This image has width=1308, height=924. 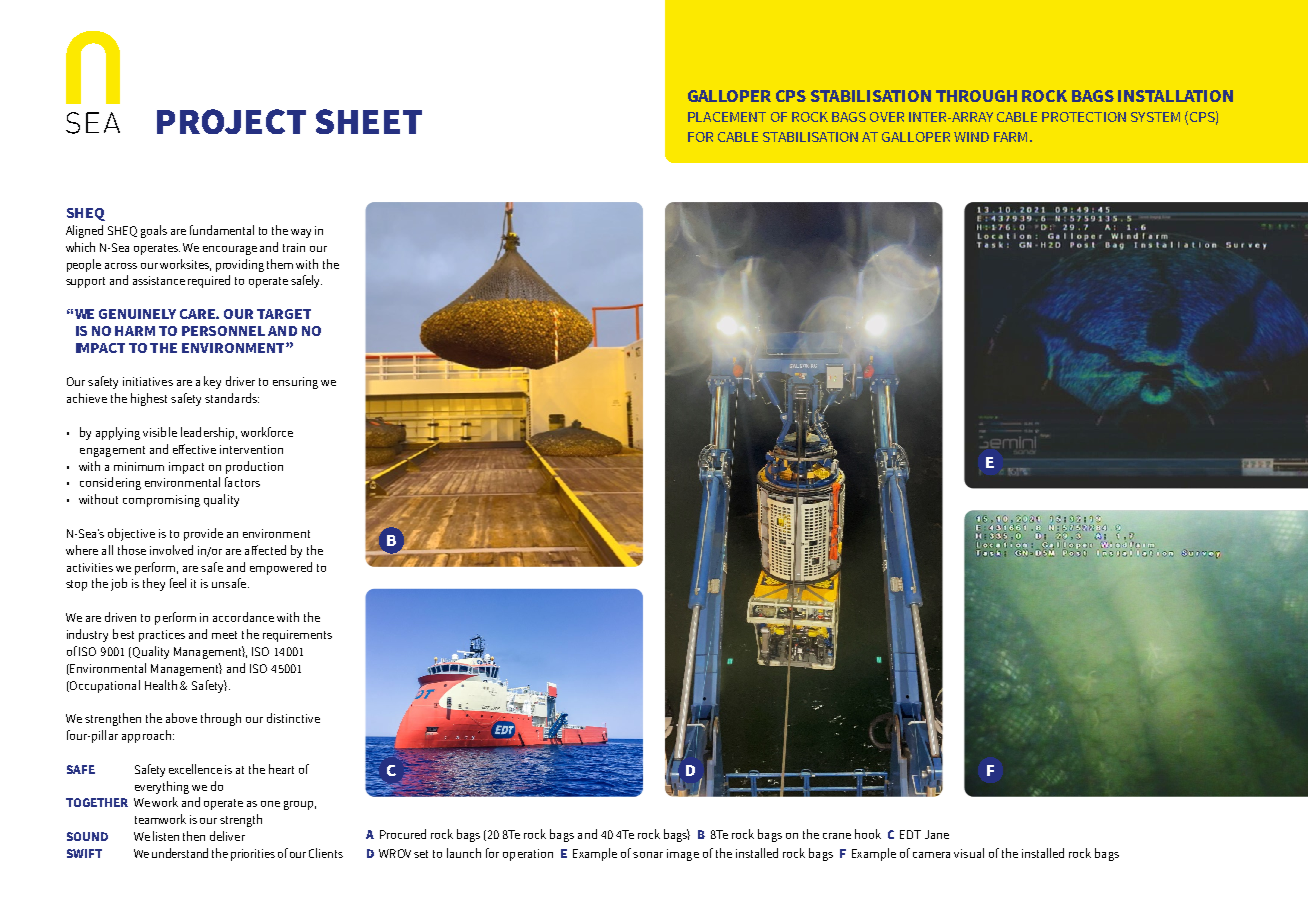 I want to click on sonar, so click(x=648, y=855).
